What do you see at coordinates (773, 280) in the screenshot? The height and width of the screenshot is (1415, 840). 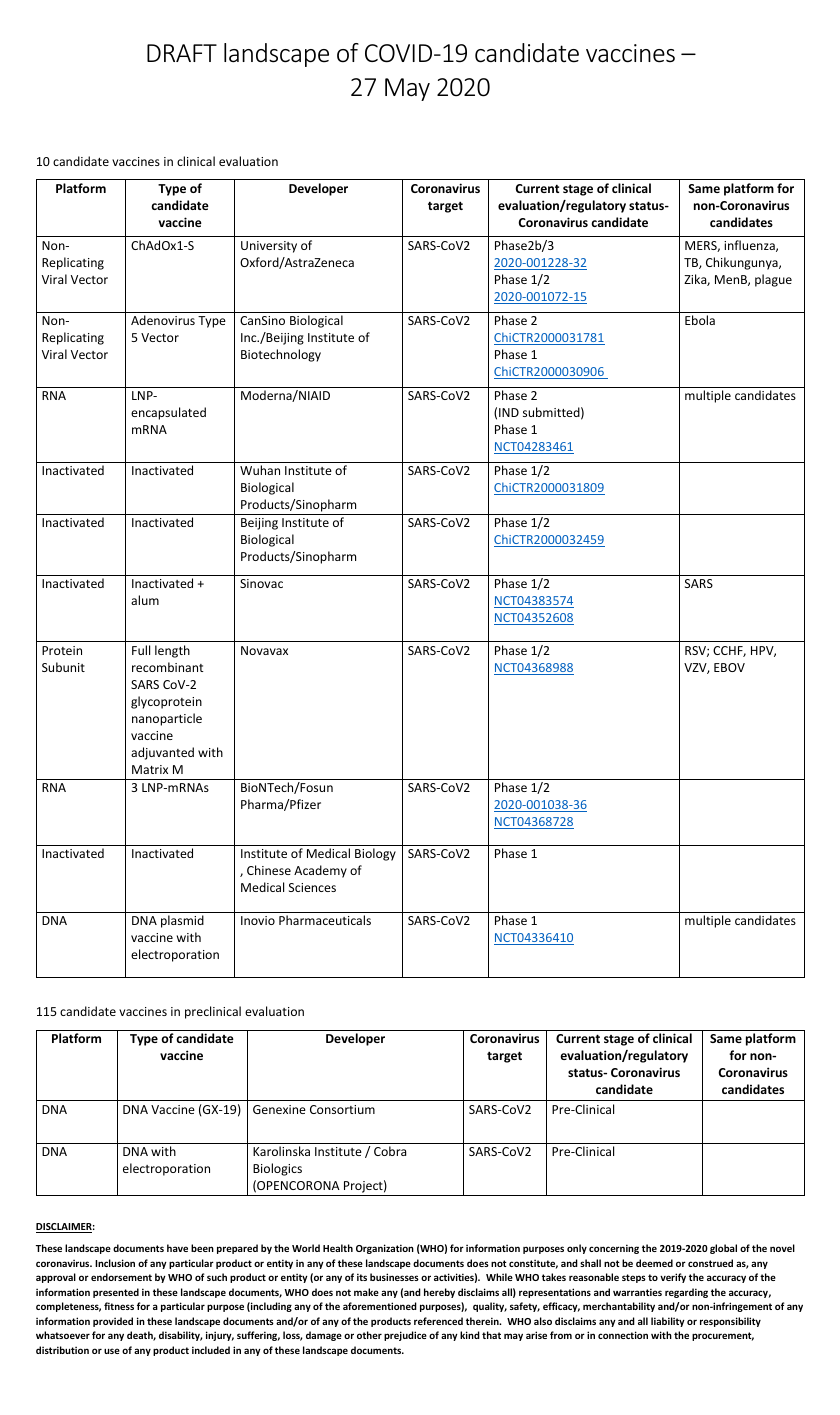 I see `plague` at bounding box center [773, 280].
